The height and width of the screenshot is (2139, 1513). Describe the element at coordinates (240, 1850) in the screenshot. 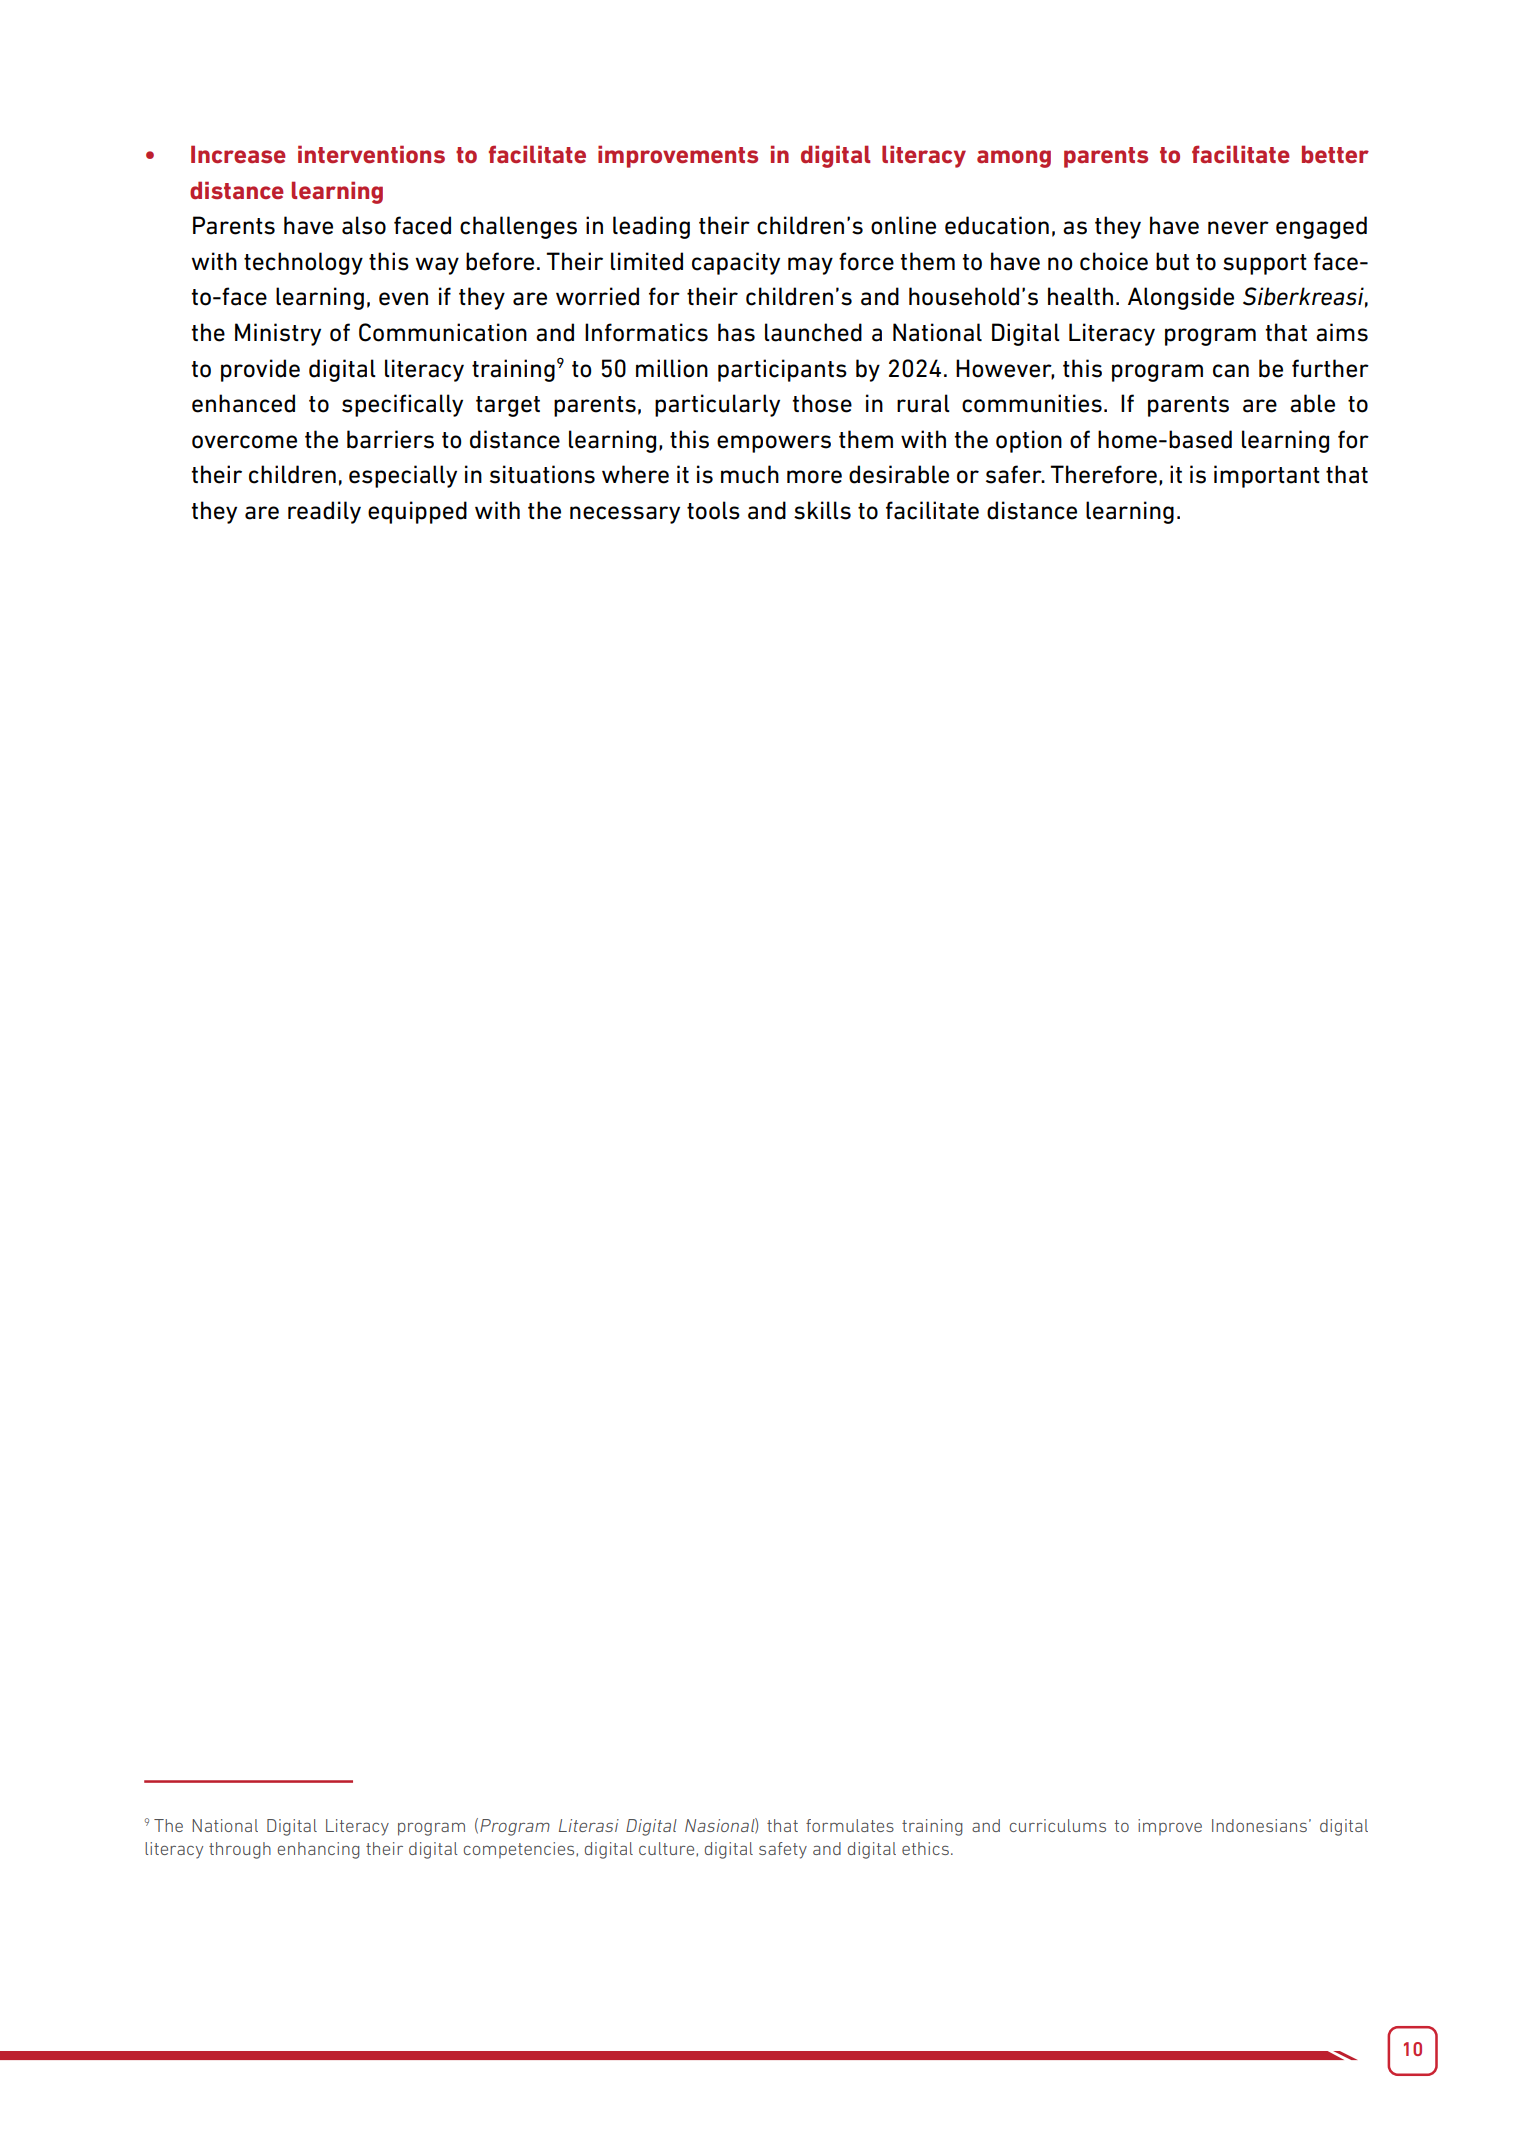

I see `through` at that location.
